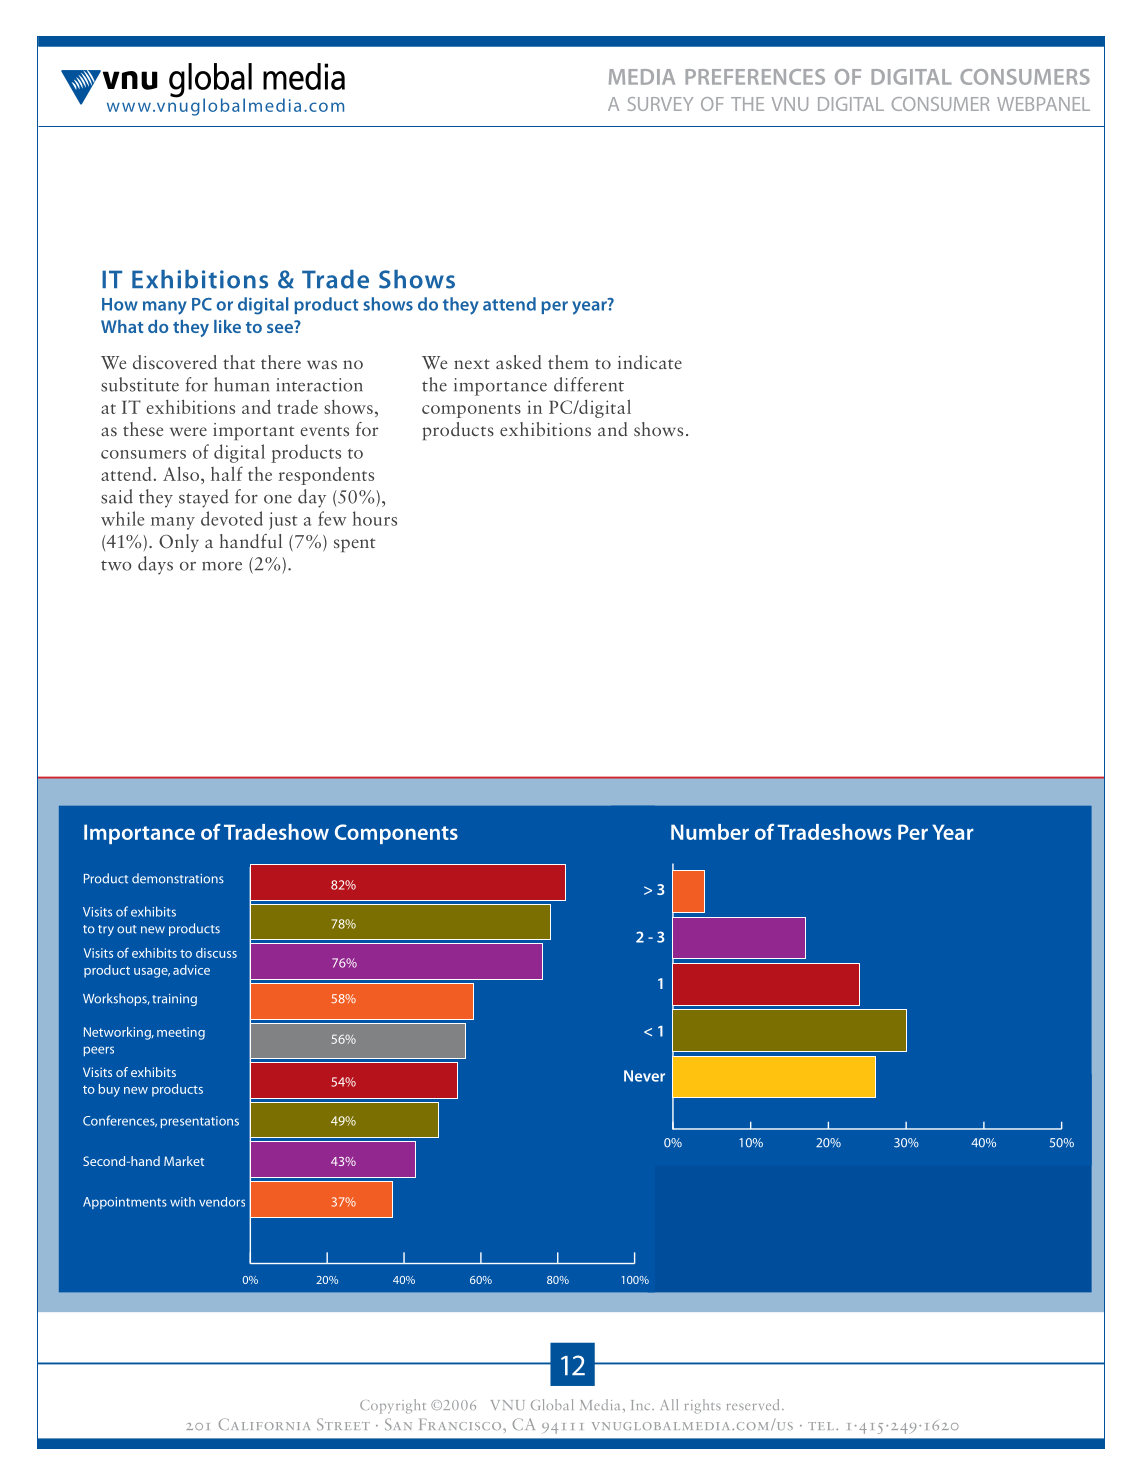 Image resolution: width=1142 pixels, height=1477 pixels. I want to click on Francisco, so click(461, 1424).
